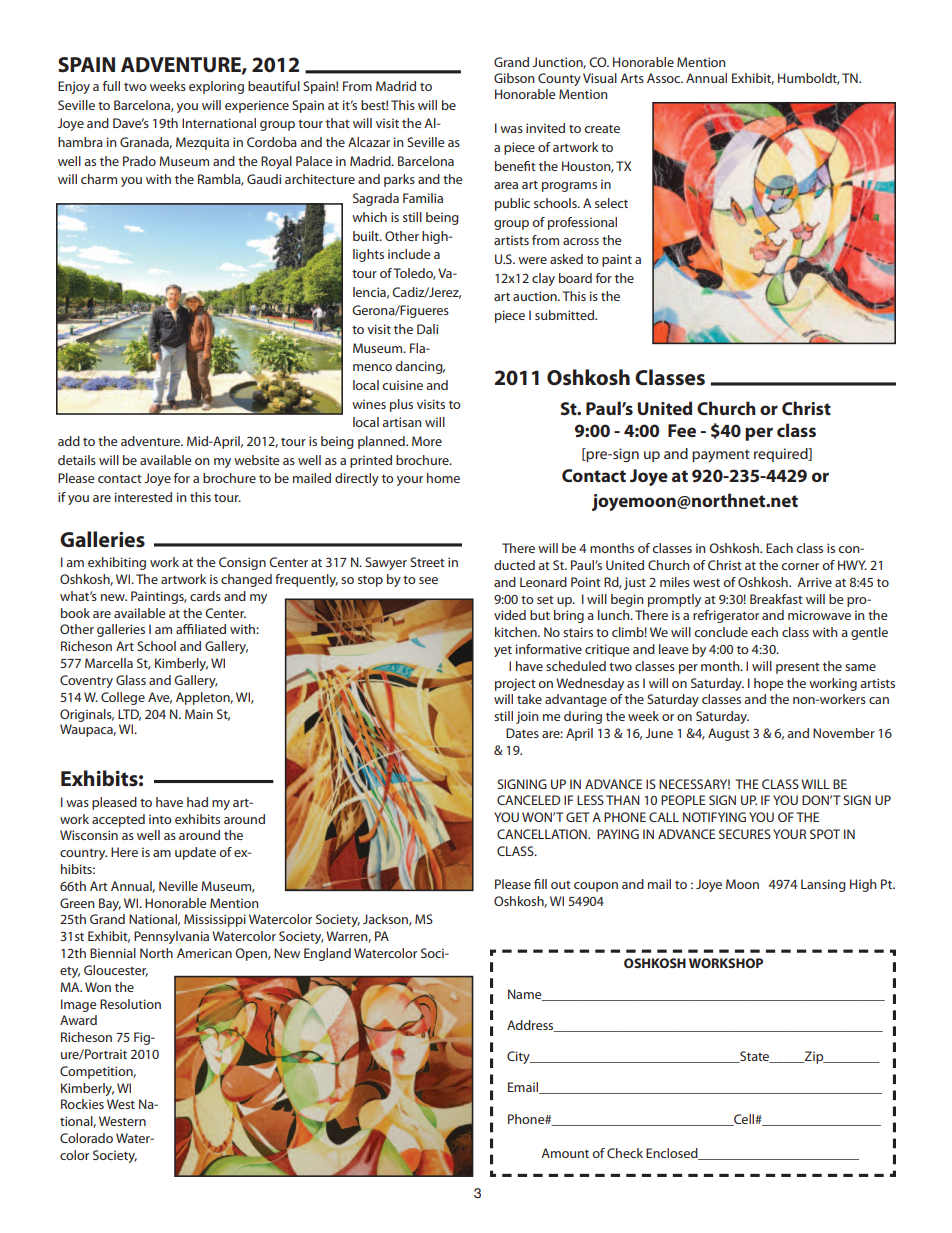 The height and width of the screenshot is (1233, 952). Describe the element at coordinates (514, 78) in the screenshot. I see `Gibson` at that location.
